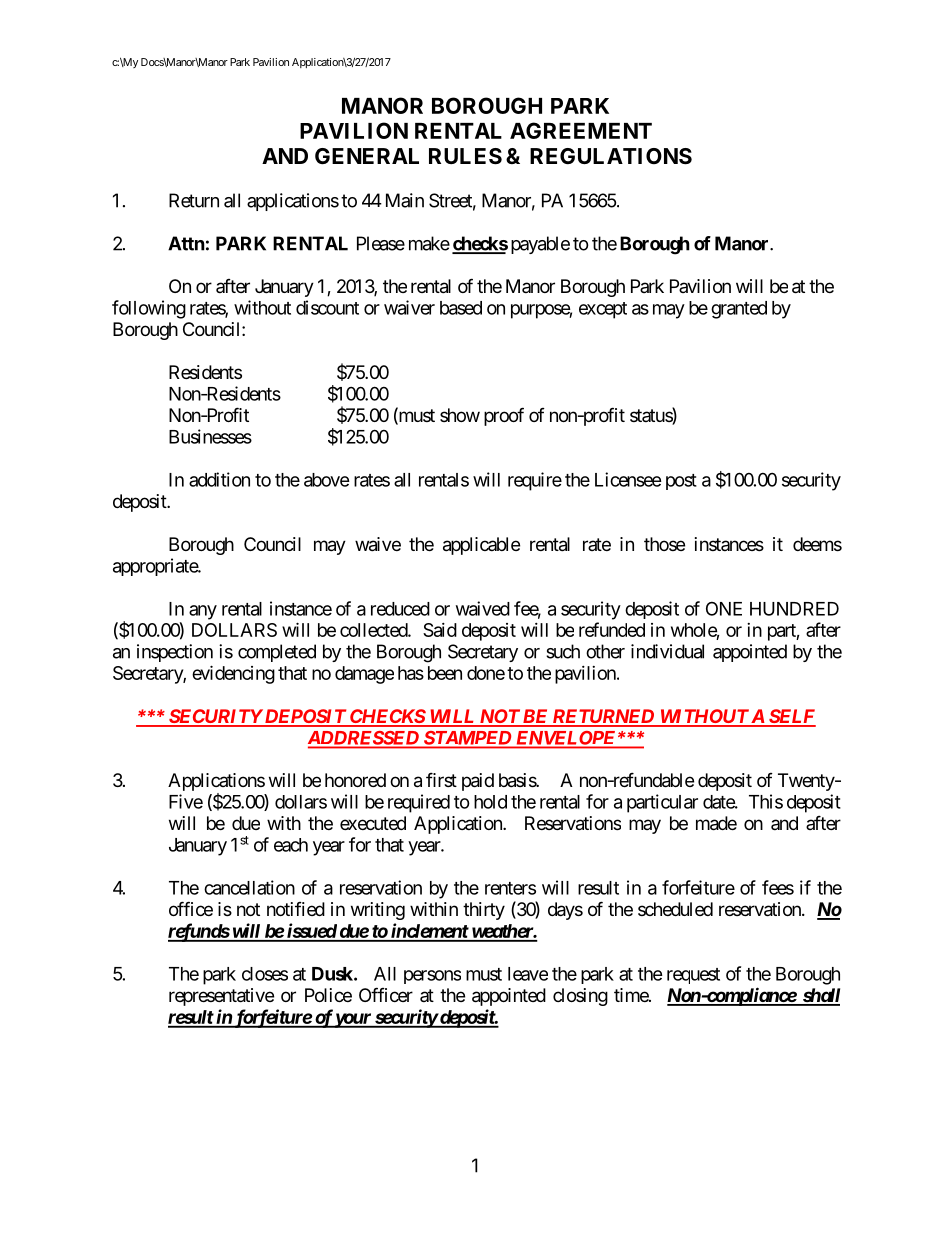 This screenshot has height=1233, width=952. Describe the element at coordinates (186, 243) in the screenshot. I see `Attn` at that location.
